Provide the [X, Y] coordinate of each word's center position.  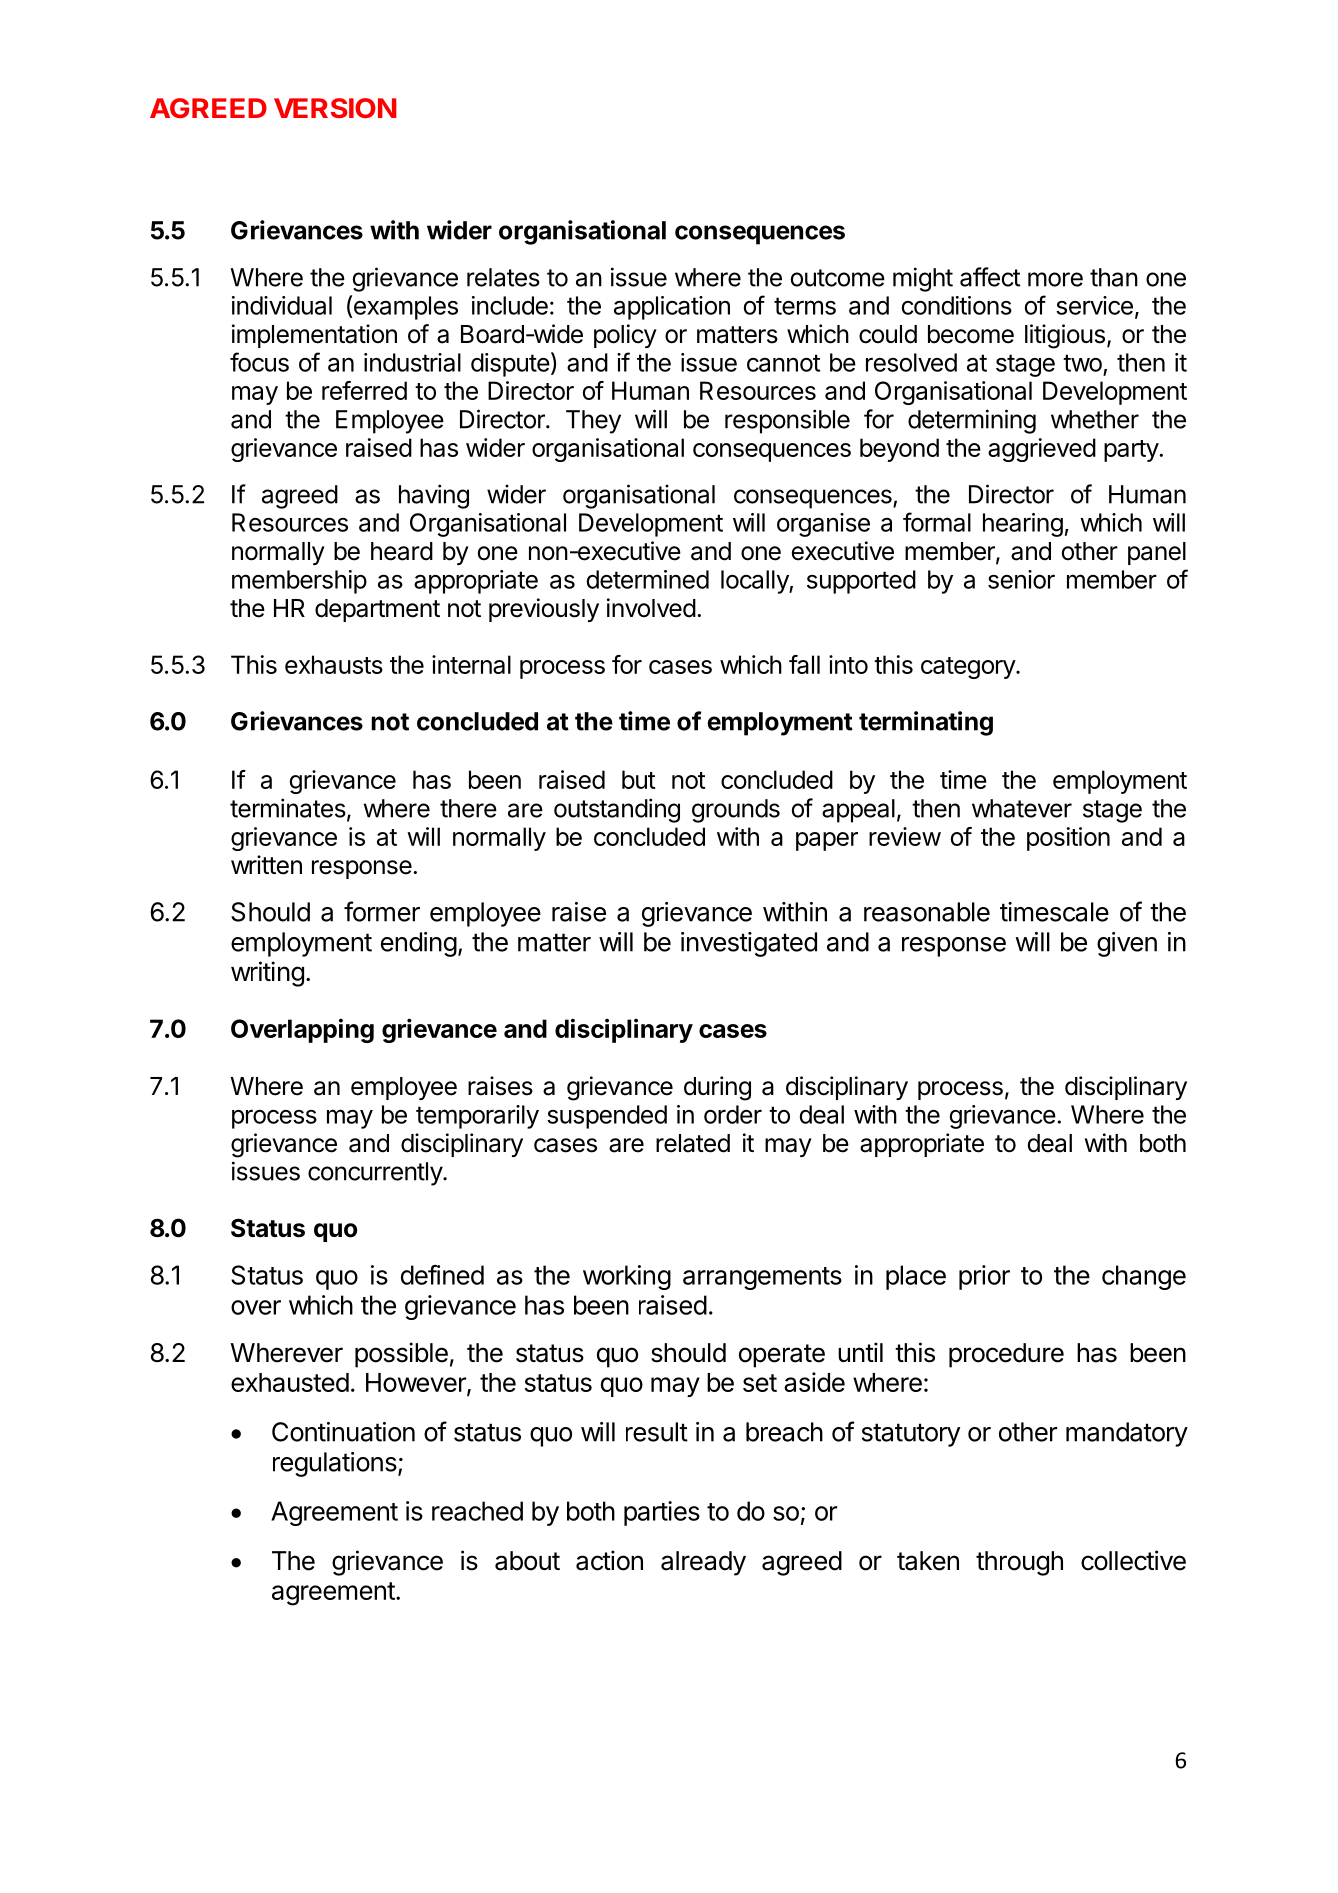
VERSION [335, 108]
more [1055, 279]
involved [651, 608]
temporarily [477, 1117]
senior [1021, 579]
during [717, 1088]
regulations [335, 1464]
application [672, 308]
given [1127, 944]
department [377, 610]
